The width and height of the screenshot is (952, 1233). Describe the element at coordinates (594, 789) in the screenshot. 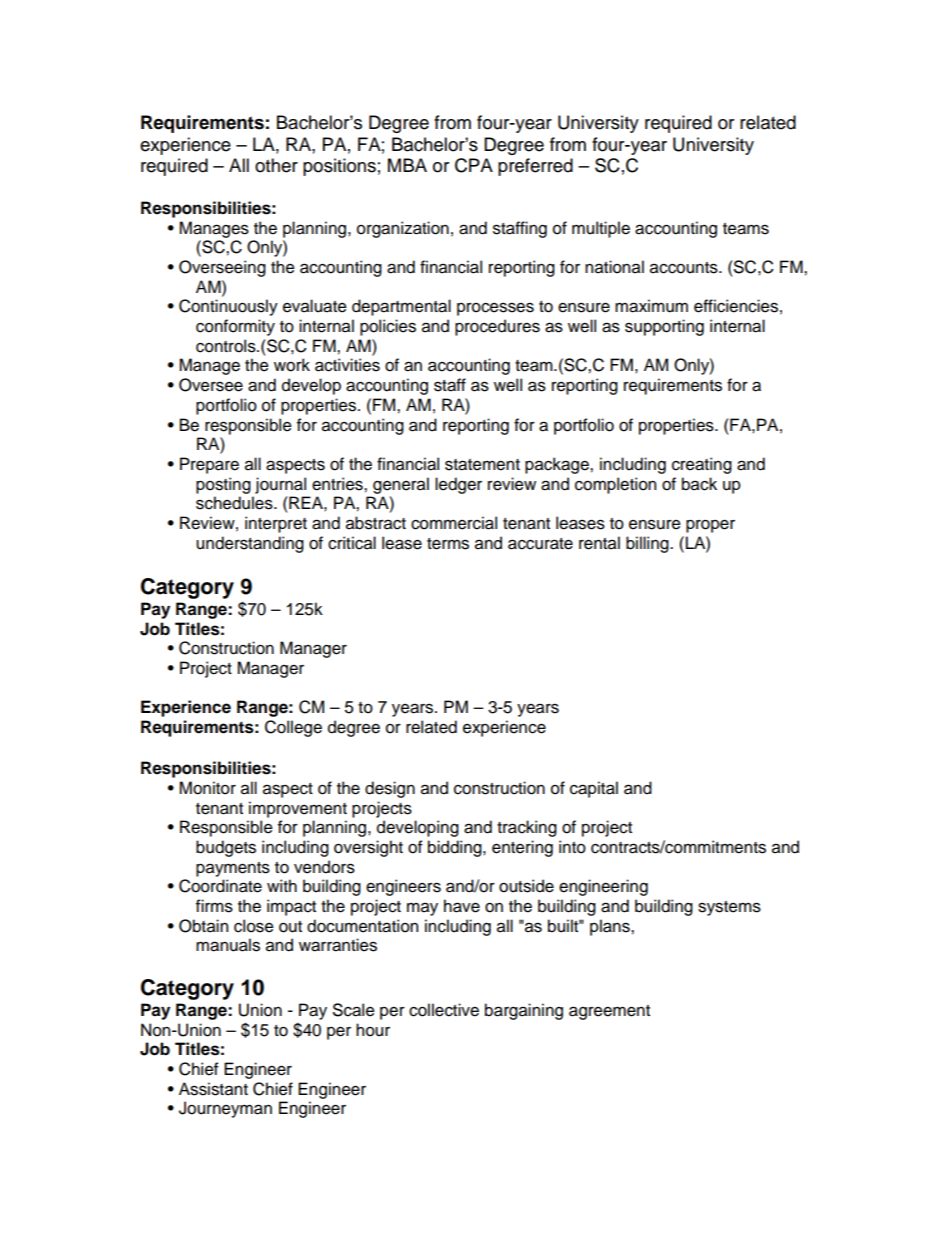

I see `capital` at that location.
